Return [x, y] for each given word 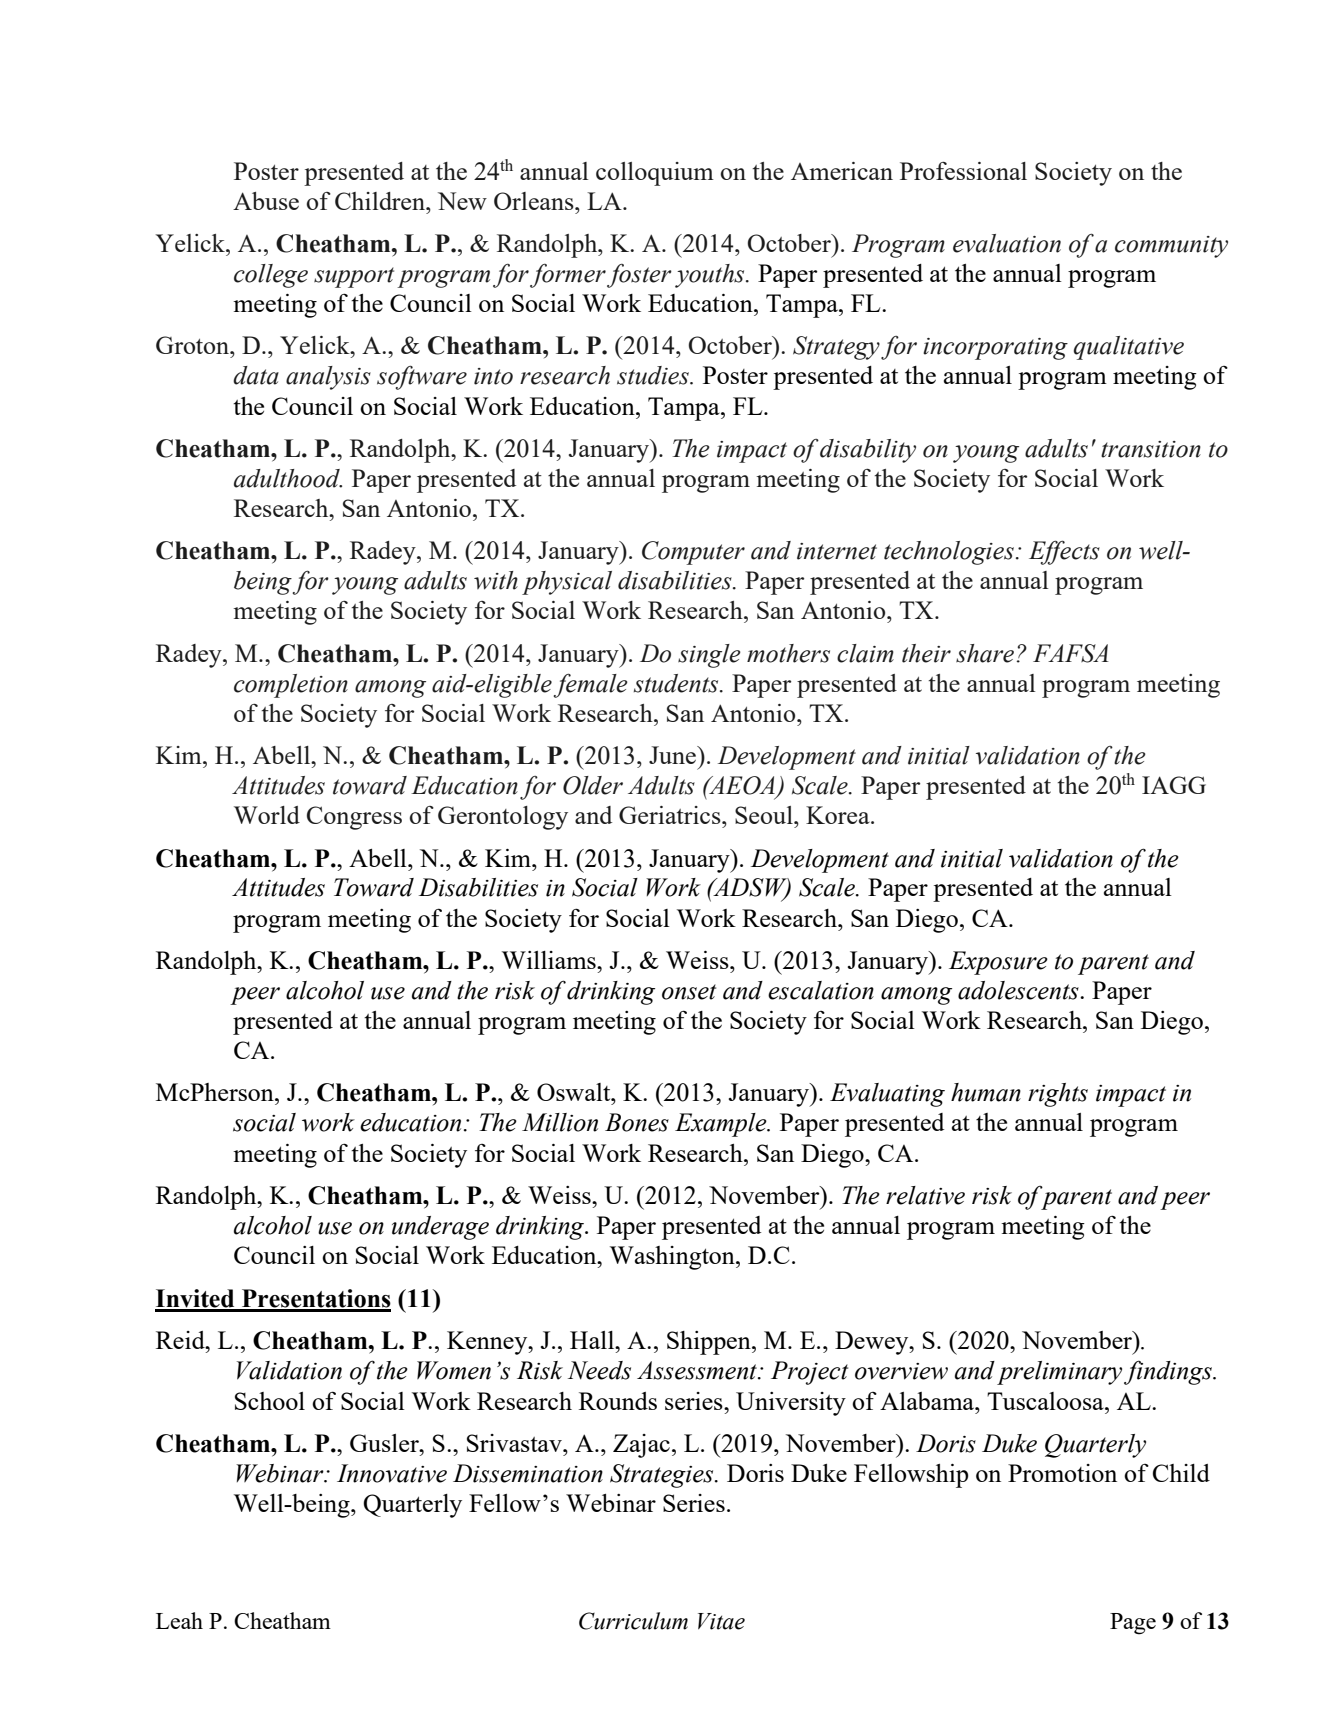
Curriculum [633, 1621]
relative [925, 1195]
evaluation [1007, 243]
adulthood [288, 478]
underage [440, 1228]
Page [1133, 1624]
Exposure [998, 963]
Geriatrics [671, 815]
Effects [1064, 552]
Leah [179, 1620]
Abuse [266, 201]
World [267, 815]
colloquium [655, 174]
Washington [673, 1258]
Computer [693, 553]
